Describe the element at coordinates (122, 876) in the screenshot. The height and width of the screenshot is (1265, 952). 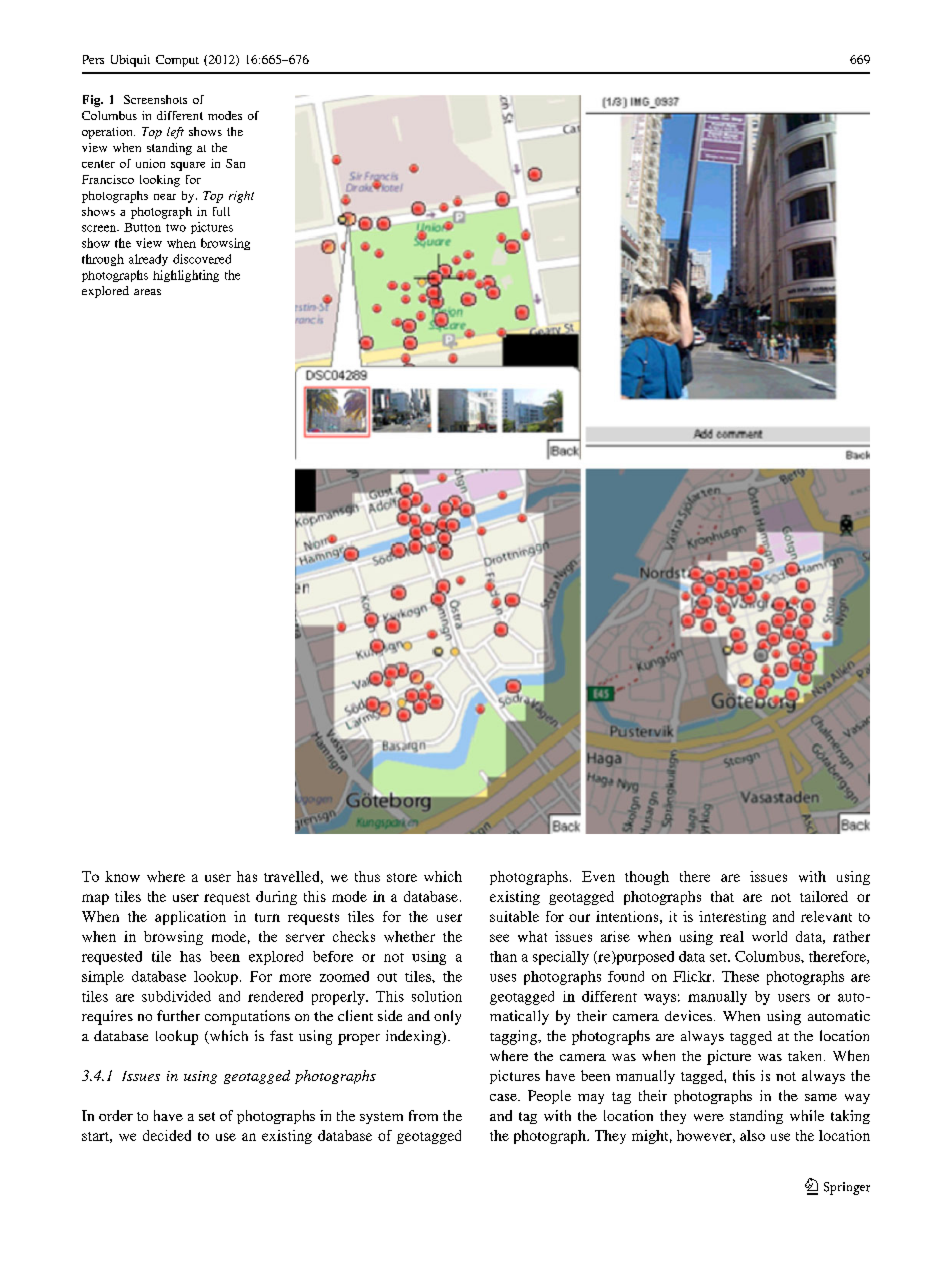
I see `know` at that location.
